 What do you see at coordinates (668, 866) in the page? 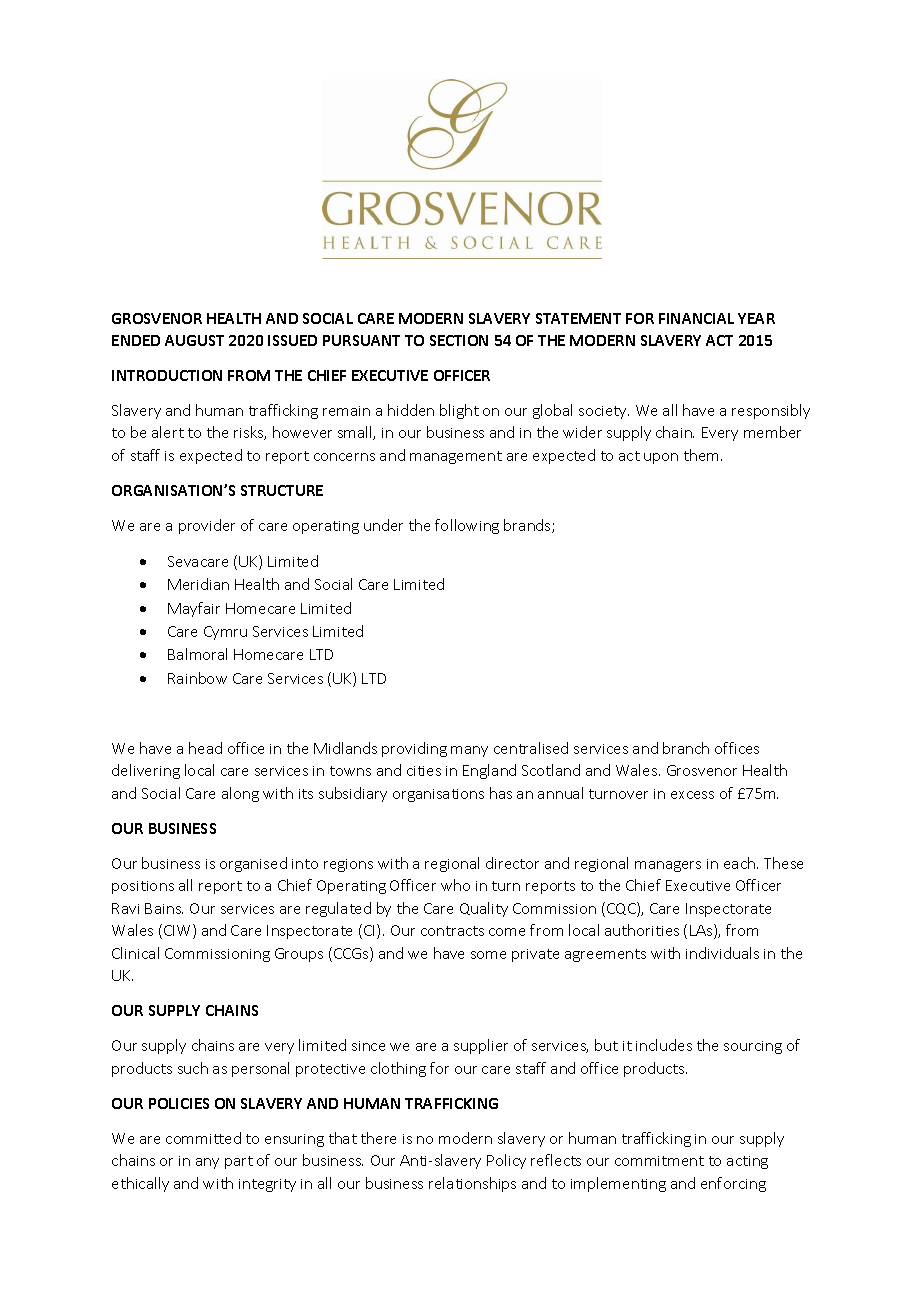
I see `managers` at bounding box center [668, 866].
